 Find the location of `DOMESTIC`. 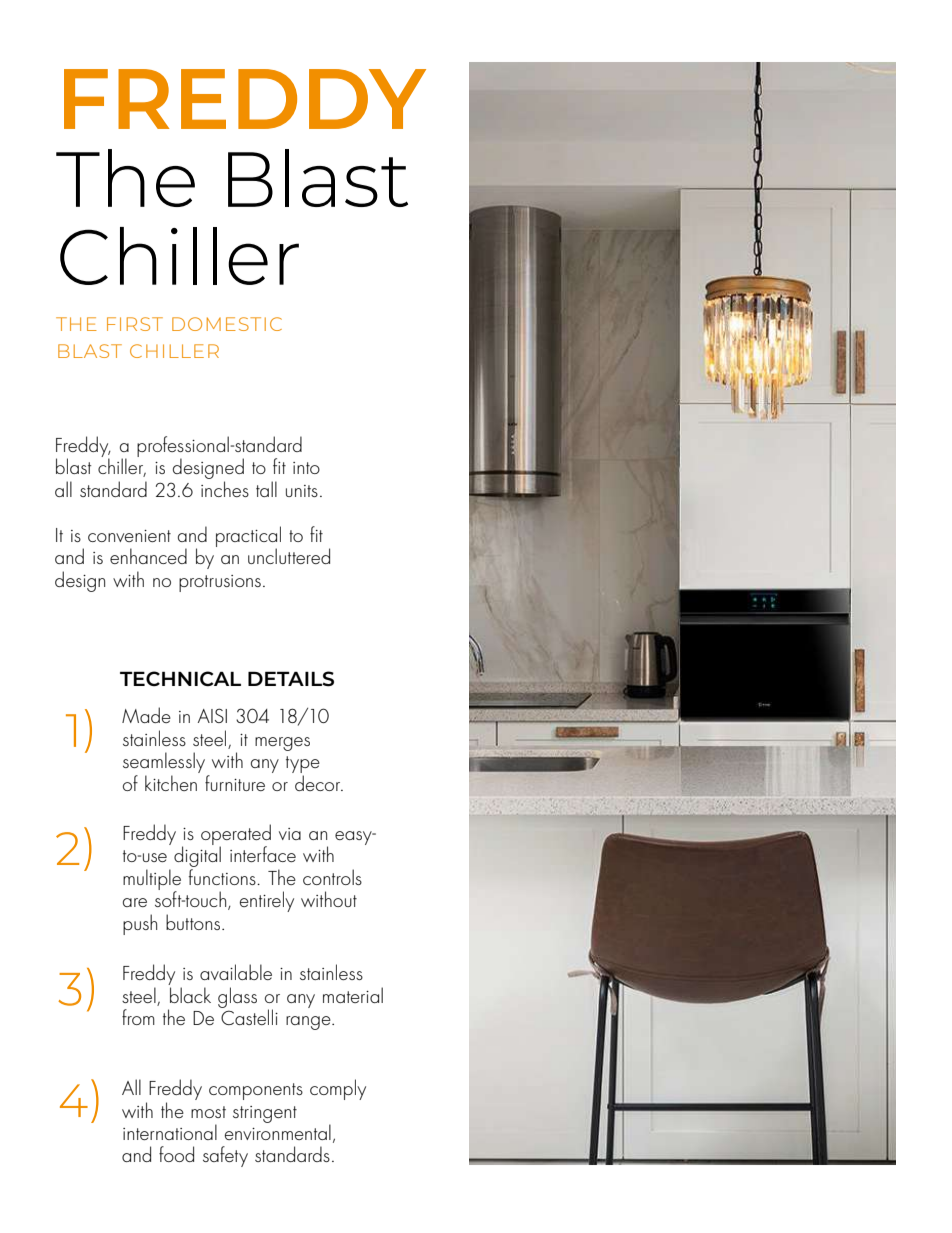

DOMESTIC is located at coordinates (227, 324).
